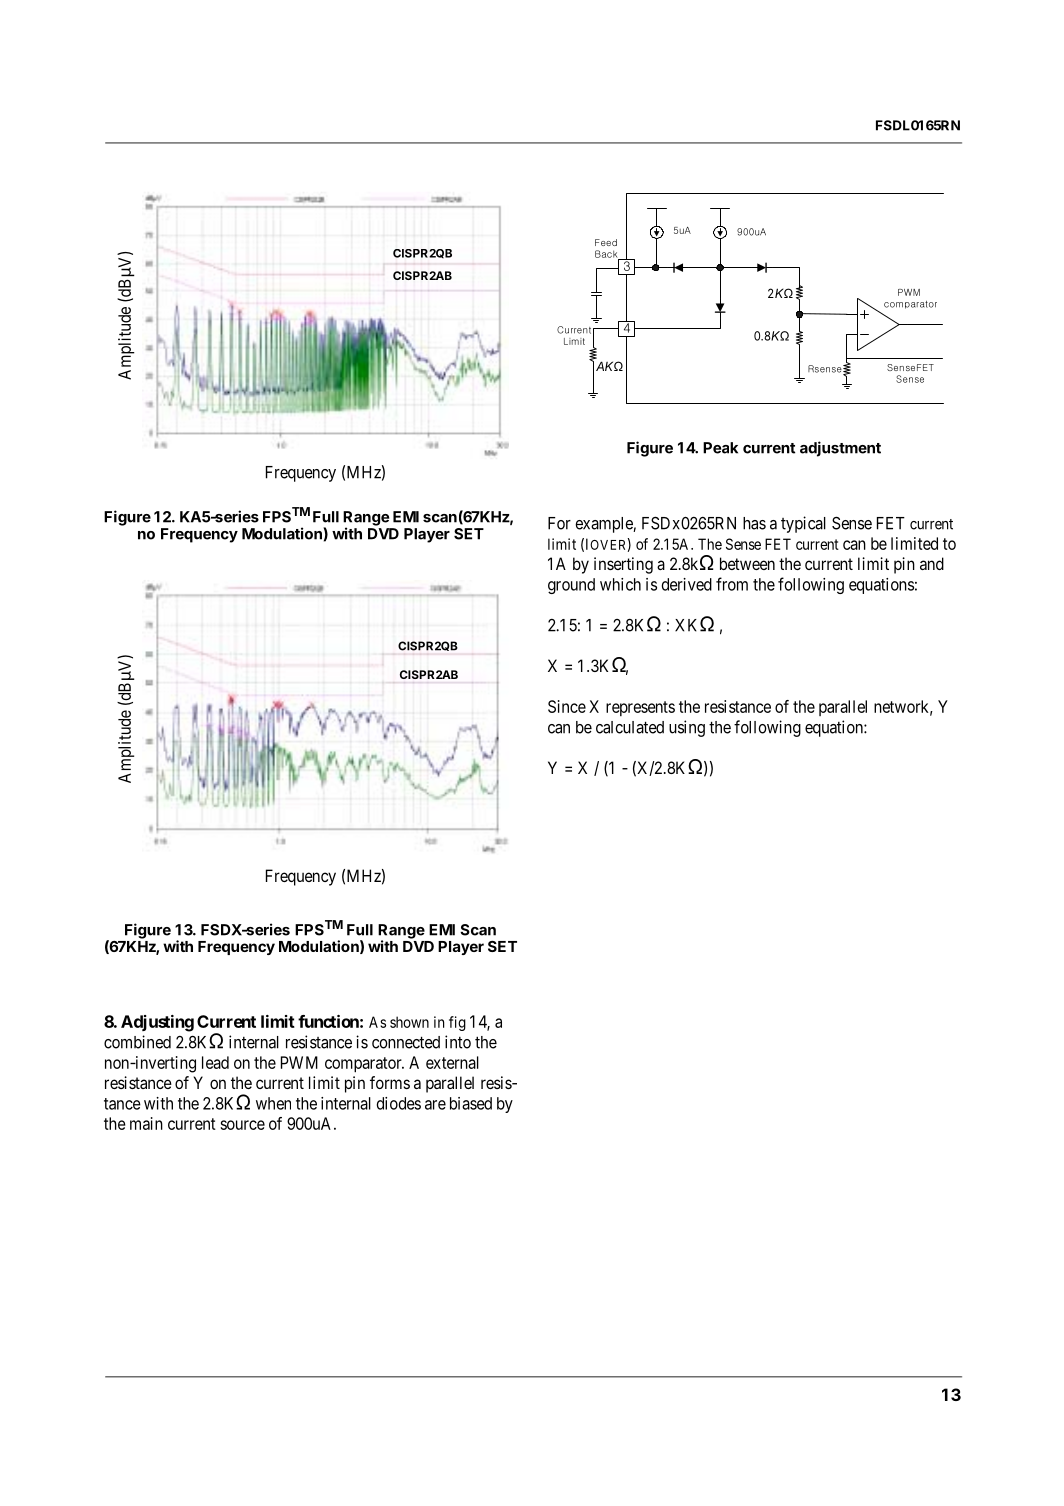 Image resolution: width=1064 pixels, height=1506 pixels. I want to click on Back, so click(607, 255).
